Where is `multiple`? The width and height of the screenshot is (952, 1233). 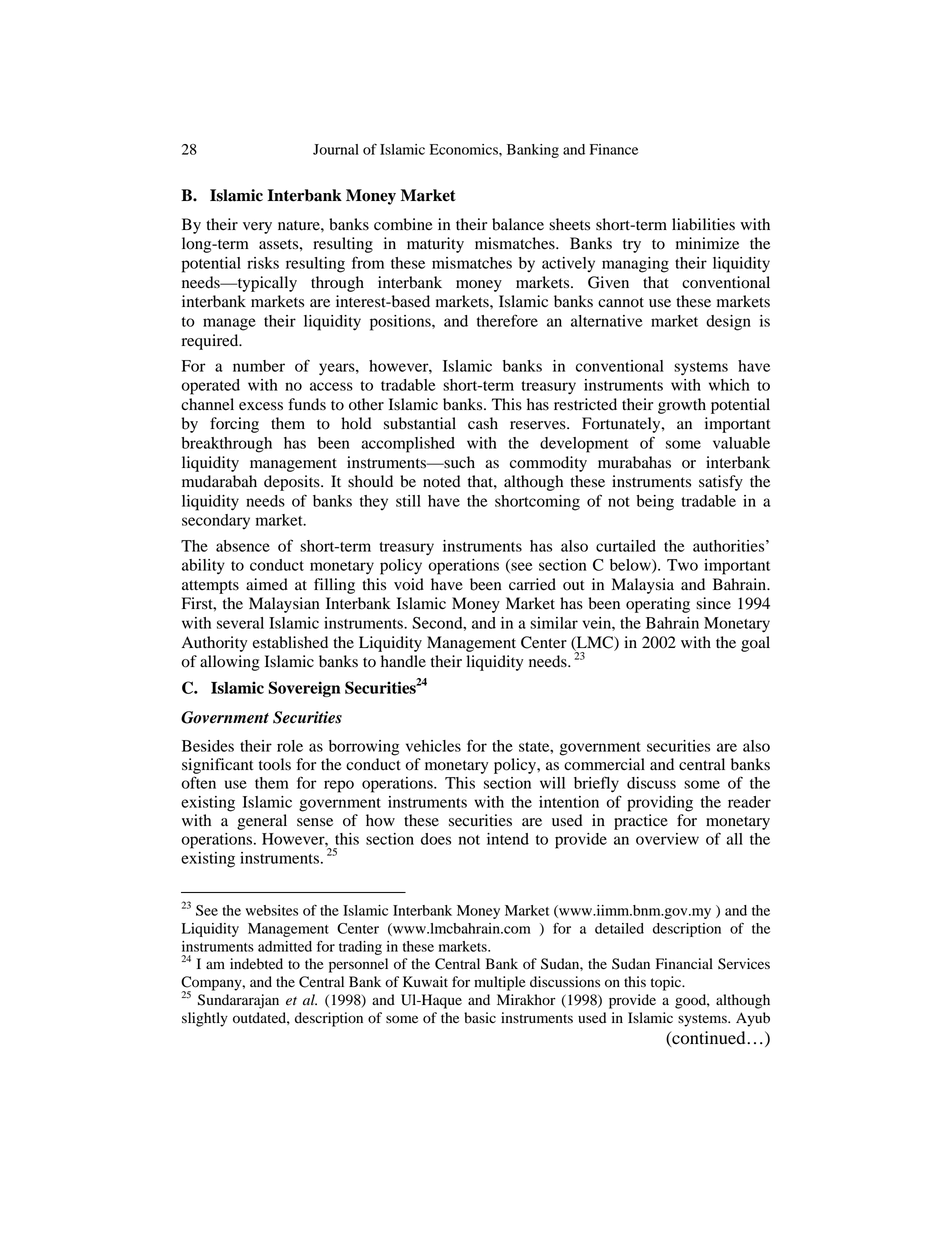 multiple is located at coordinates (499, 983).
